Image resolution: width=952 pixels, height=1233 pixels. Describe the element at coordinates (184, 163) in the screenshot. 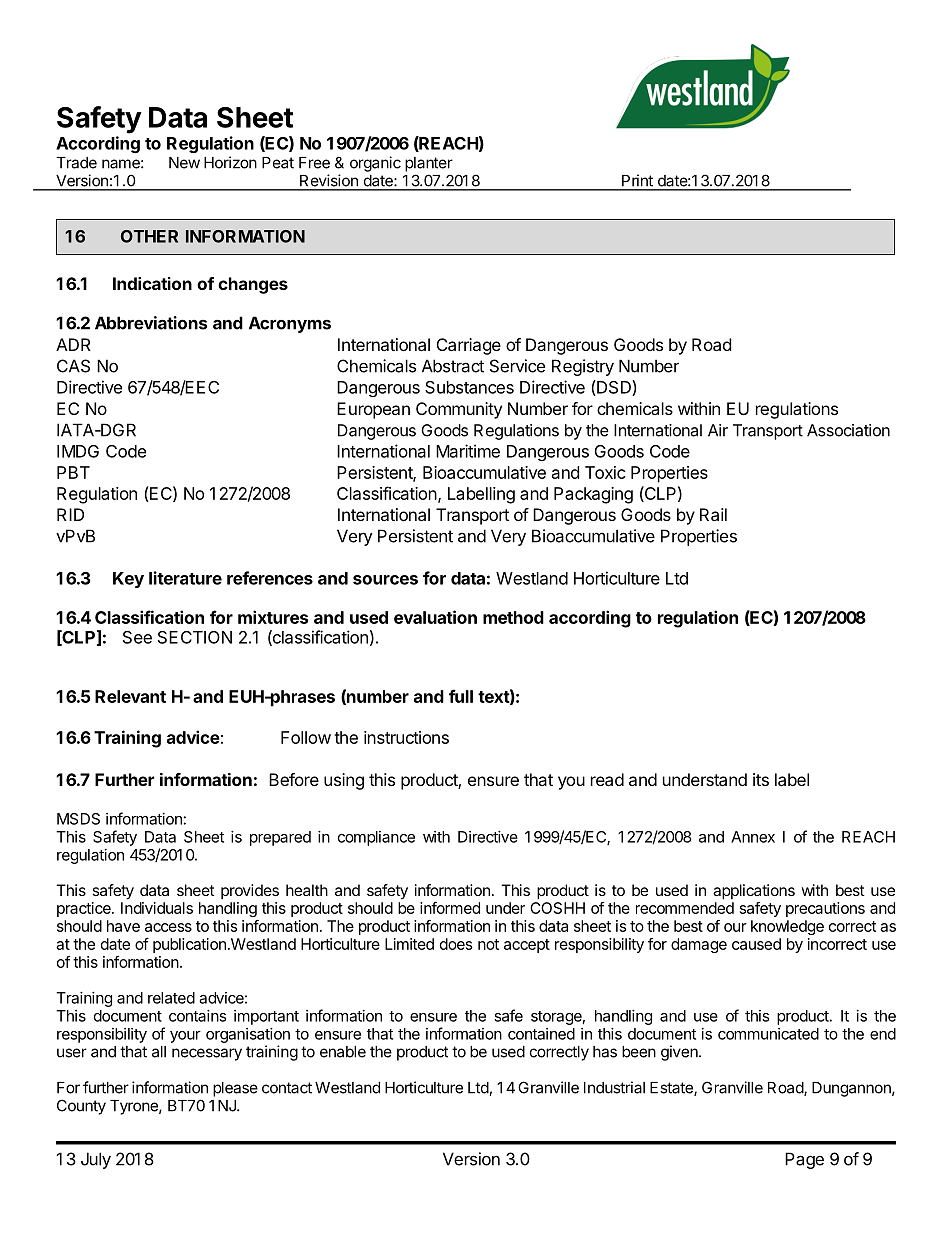

I see `New` at that location.
